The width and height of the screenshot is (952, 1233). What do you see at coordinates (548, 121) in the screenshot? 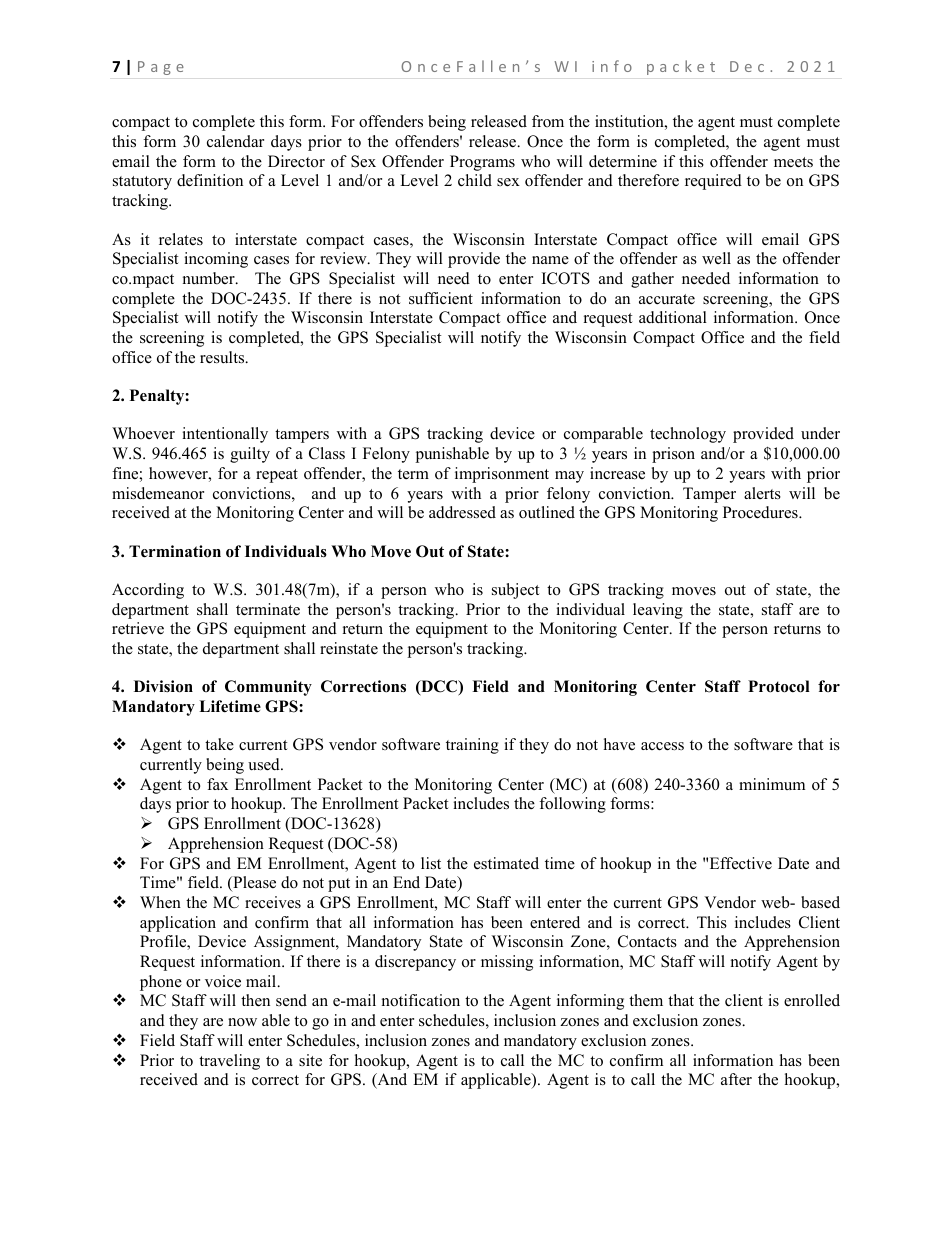
I see `from` at bounding box center [548, 121].
